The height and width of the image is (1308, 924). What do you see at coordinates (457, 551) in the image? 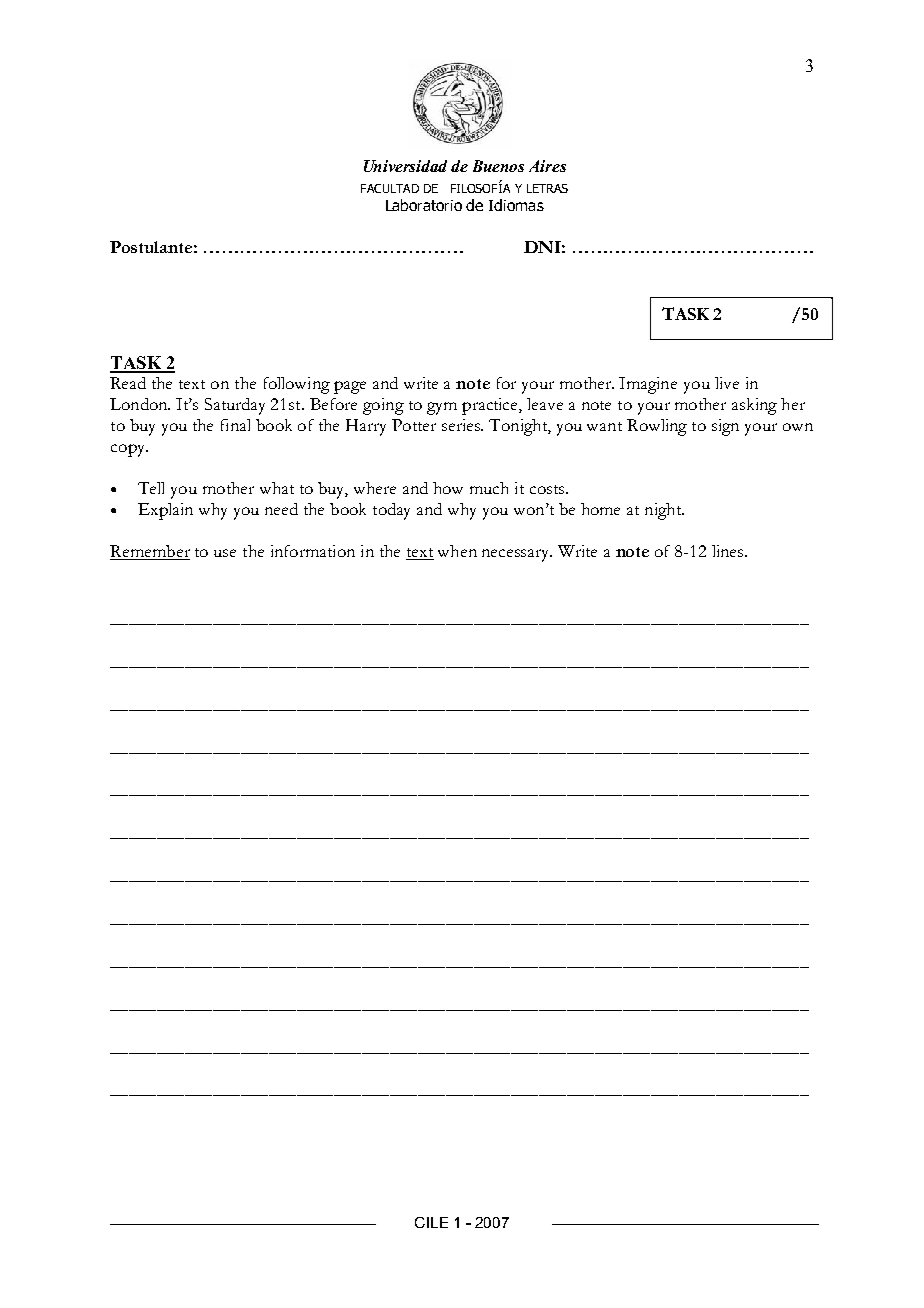
I see `when` at bounding box center [457, 551].
